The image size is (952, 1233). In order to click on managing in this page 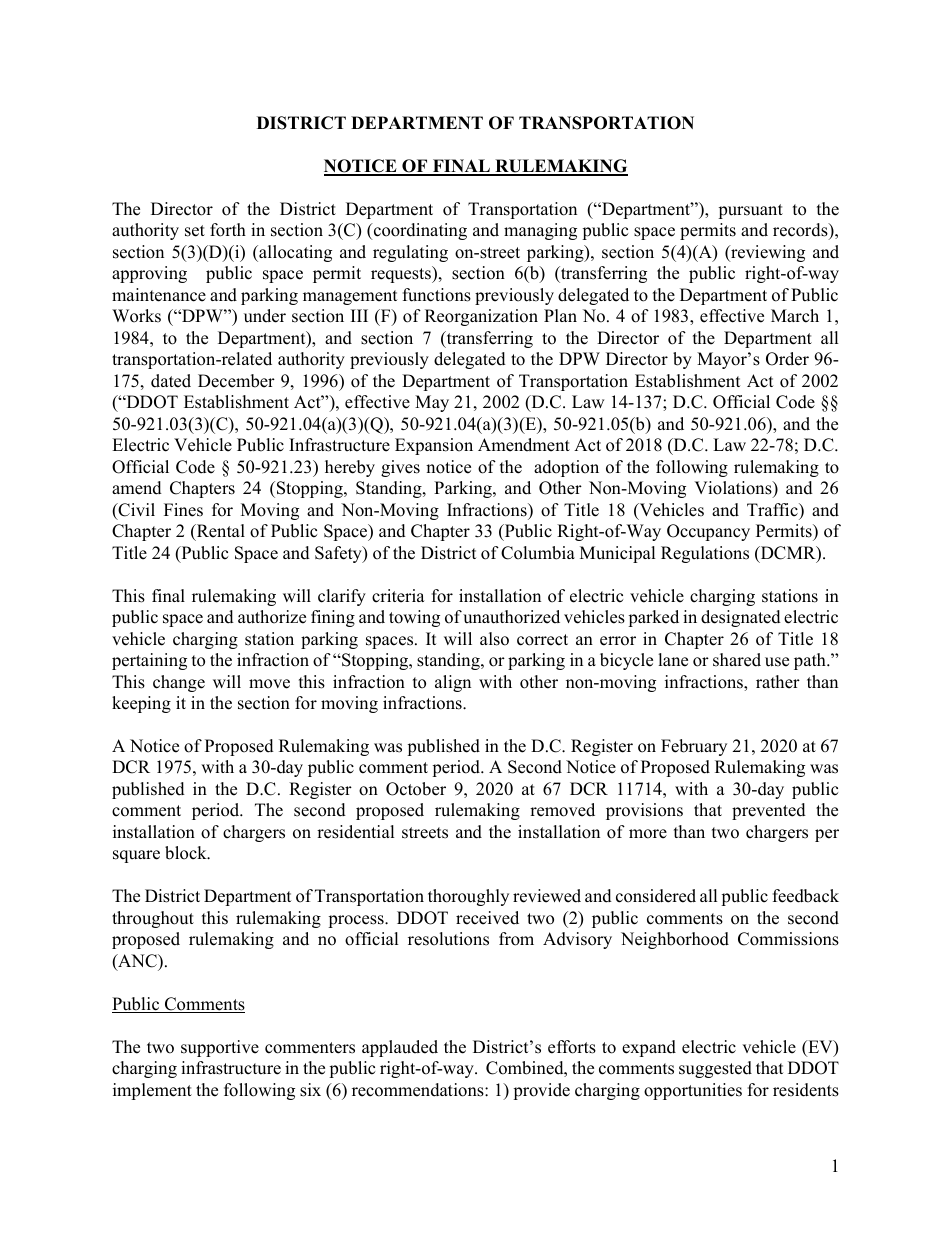, I will do `click(540, 231)`.
